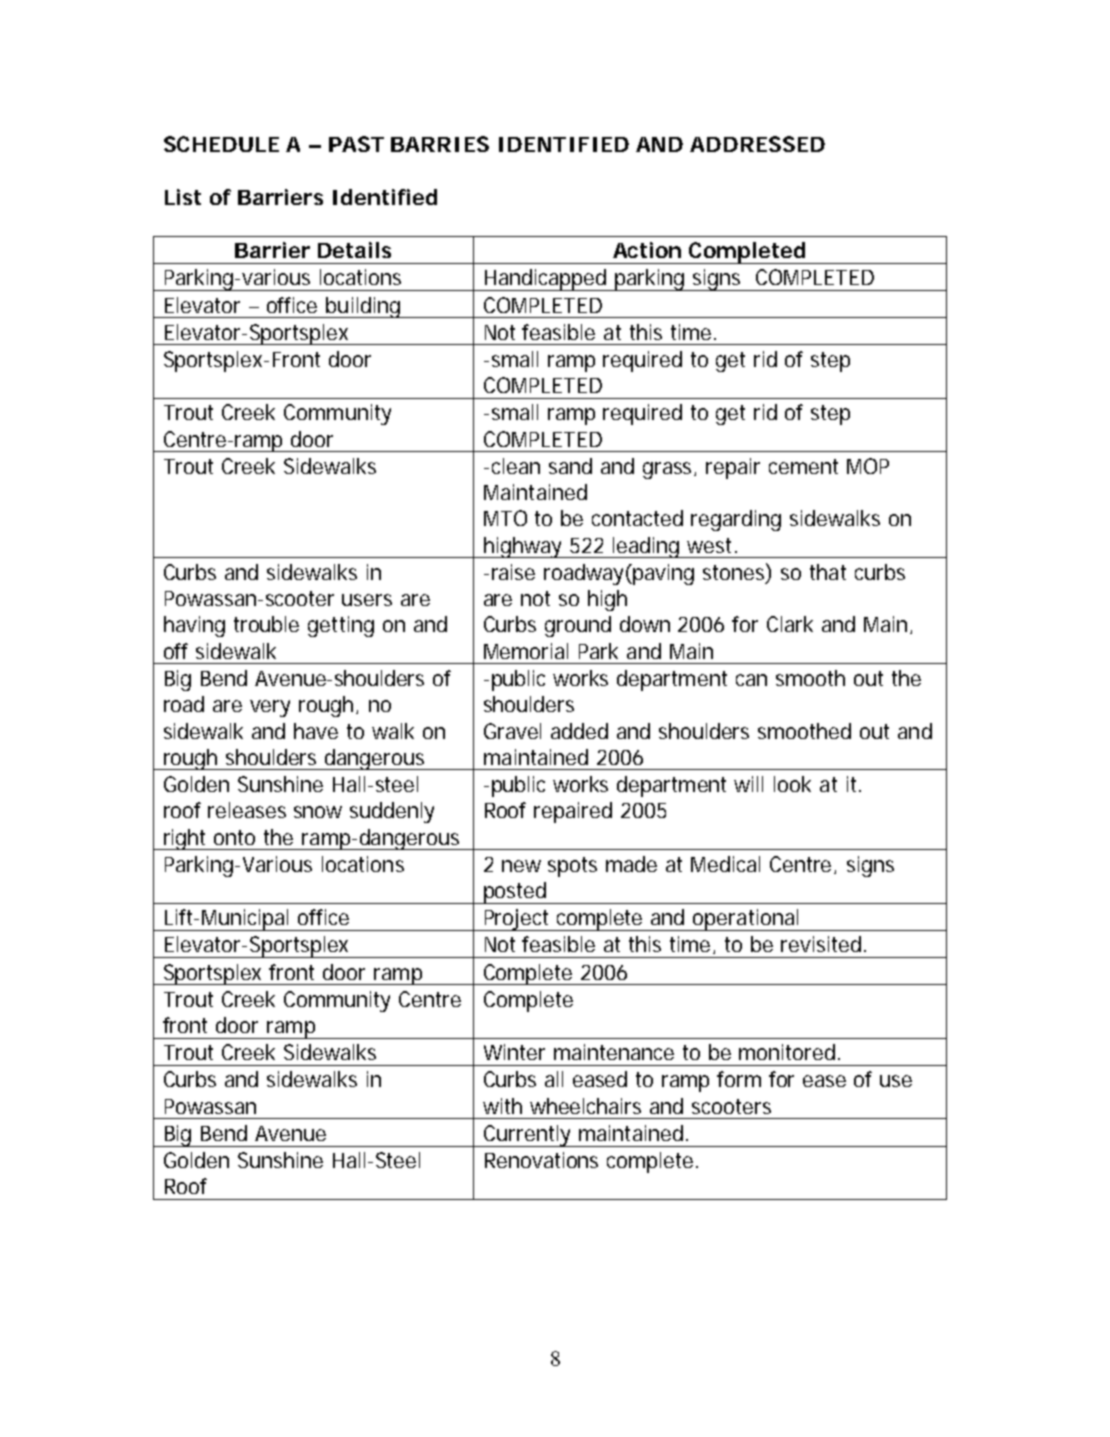  What do you see at coordinates (526, 651) in the page?
I see `Memorial` at bounding box center [526, 651].
